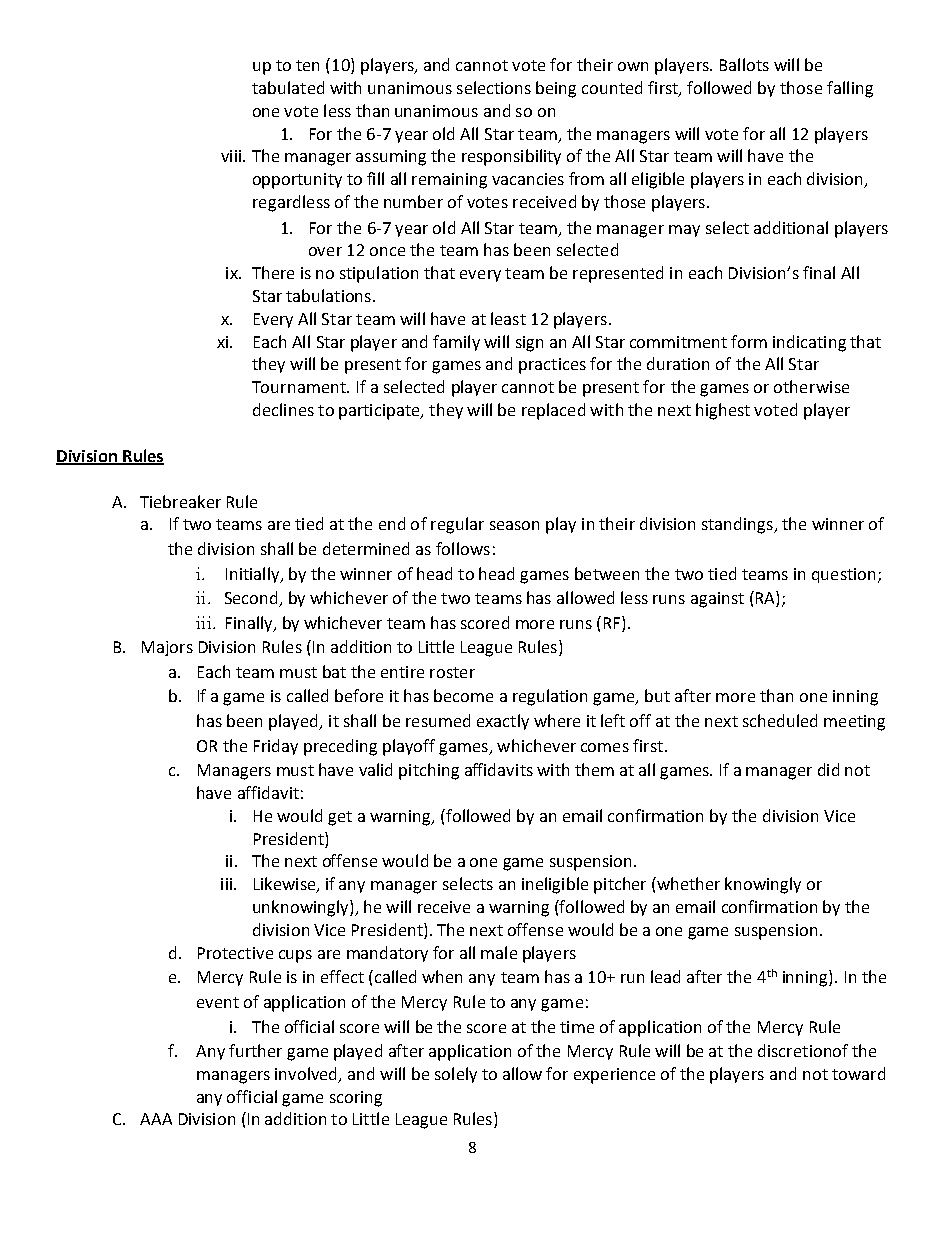  Describe the element at coordinates (252, 599) in the screenshot. I see `Second` at that location.
